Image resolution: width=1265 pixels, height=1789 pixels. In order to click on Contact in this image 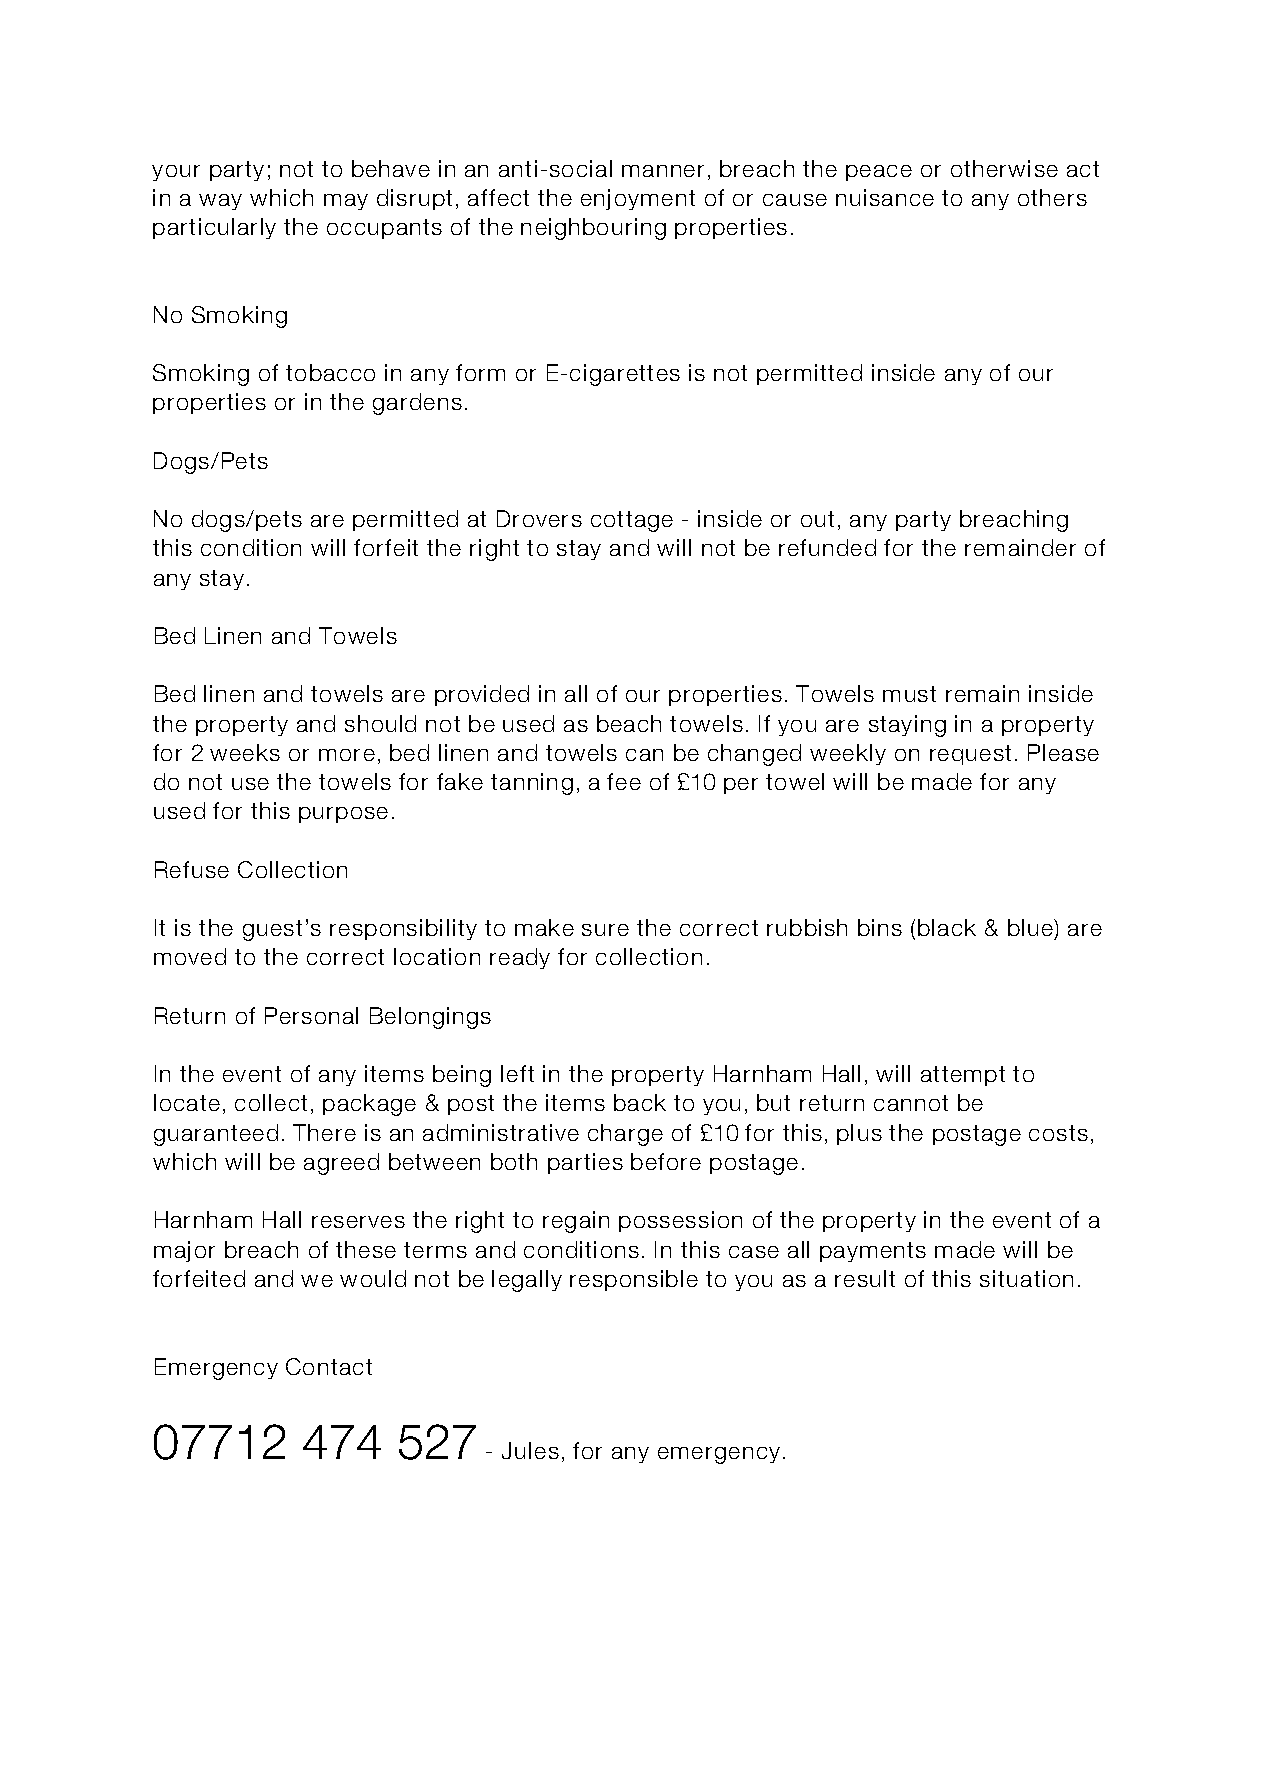, I will do `click(329, 1366)`.
